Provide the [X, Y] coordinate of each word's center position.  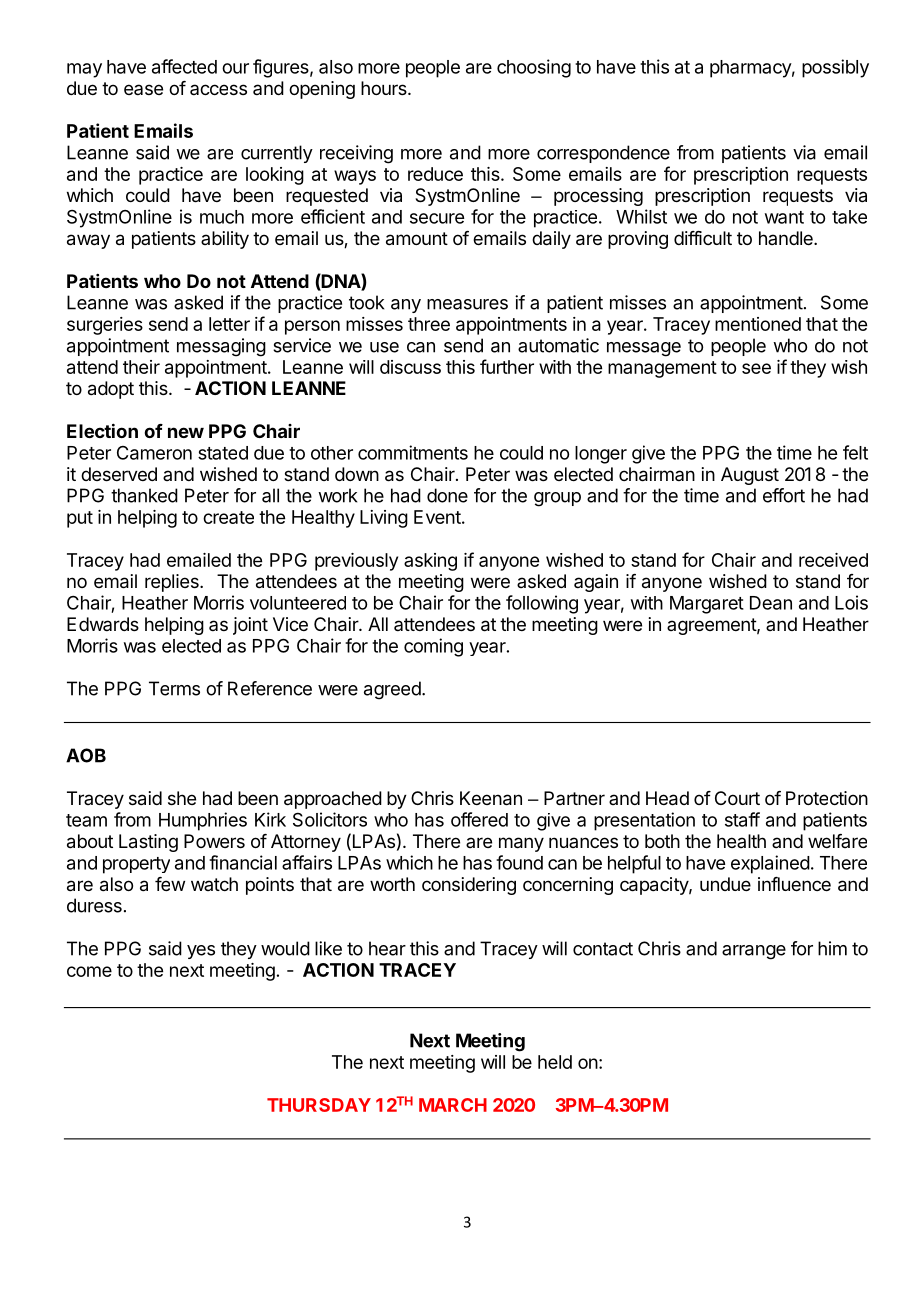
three [429, 324]
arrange [754, 952]
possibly [835, 68]
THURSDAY [319, 1105]
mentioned [758, 324]
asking [430, 562]
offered [479, 819]
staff [742, 819]
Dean [771, 603]
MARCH [453, 1105]
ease [143, 89]
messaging [221, 347]
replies [173, 583]
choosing [534, 68]
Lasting [148, 843]
